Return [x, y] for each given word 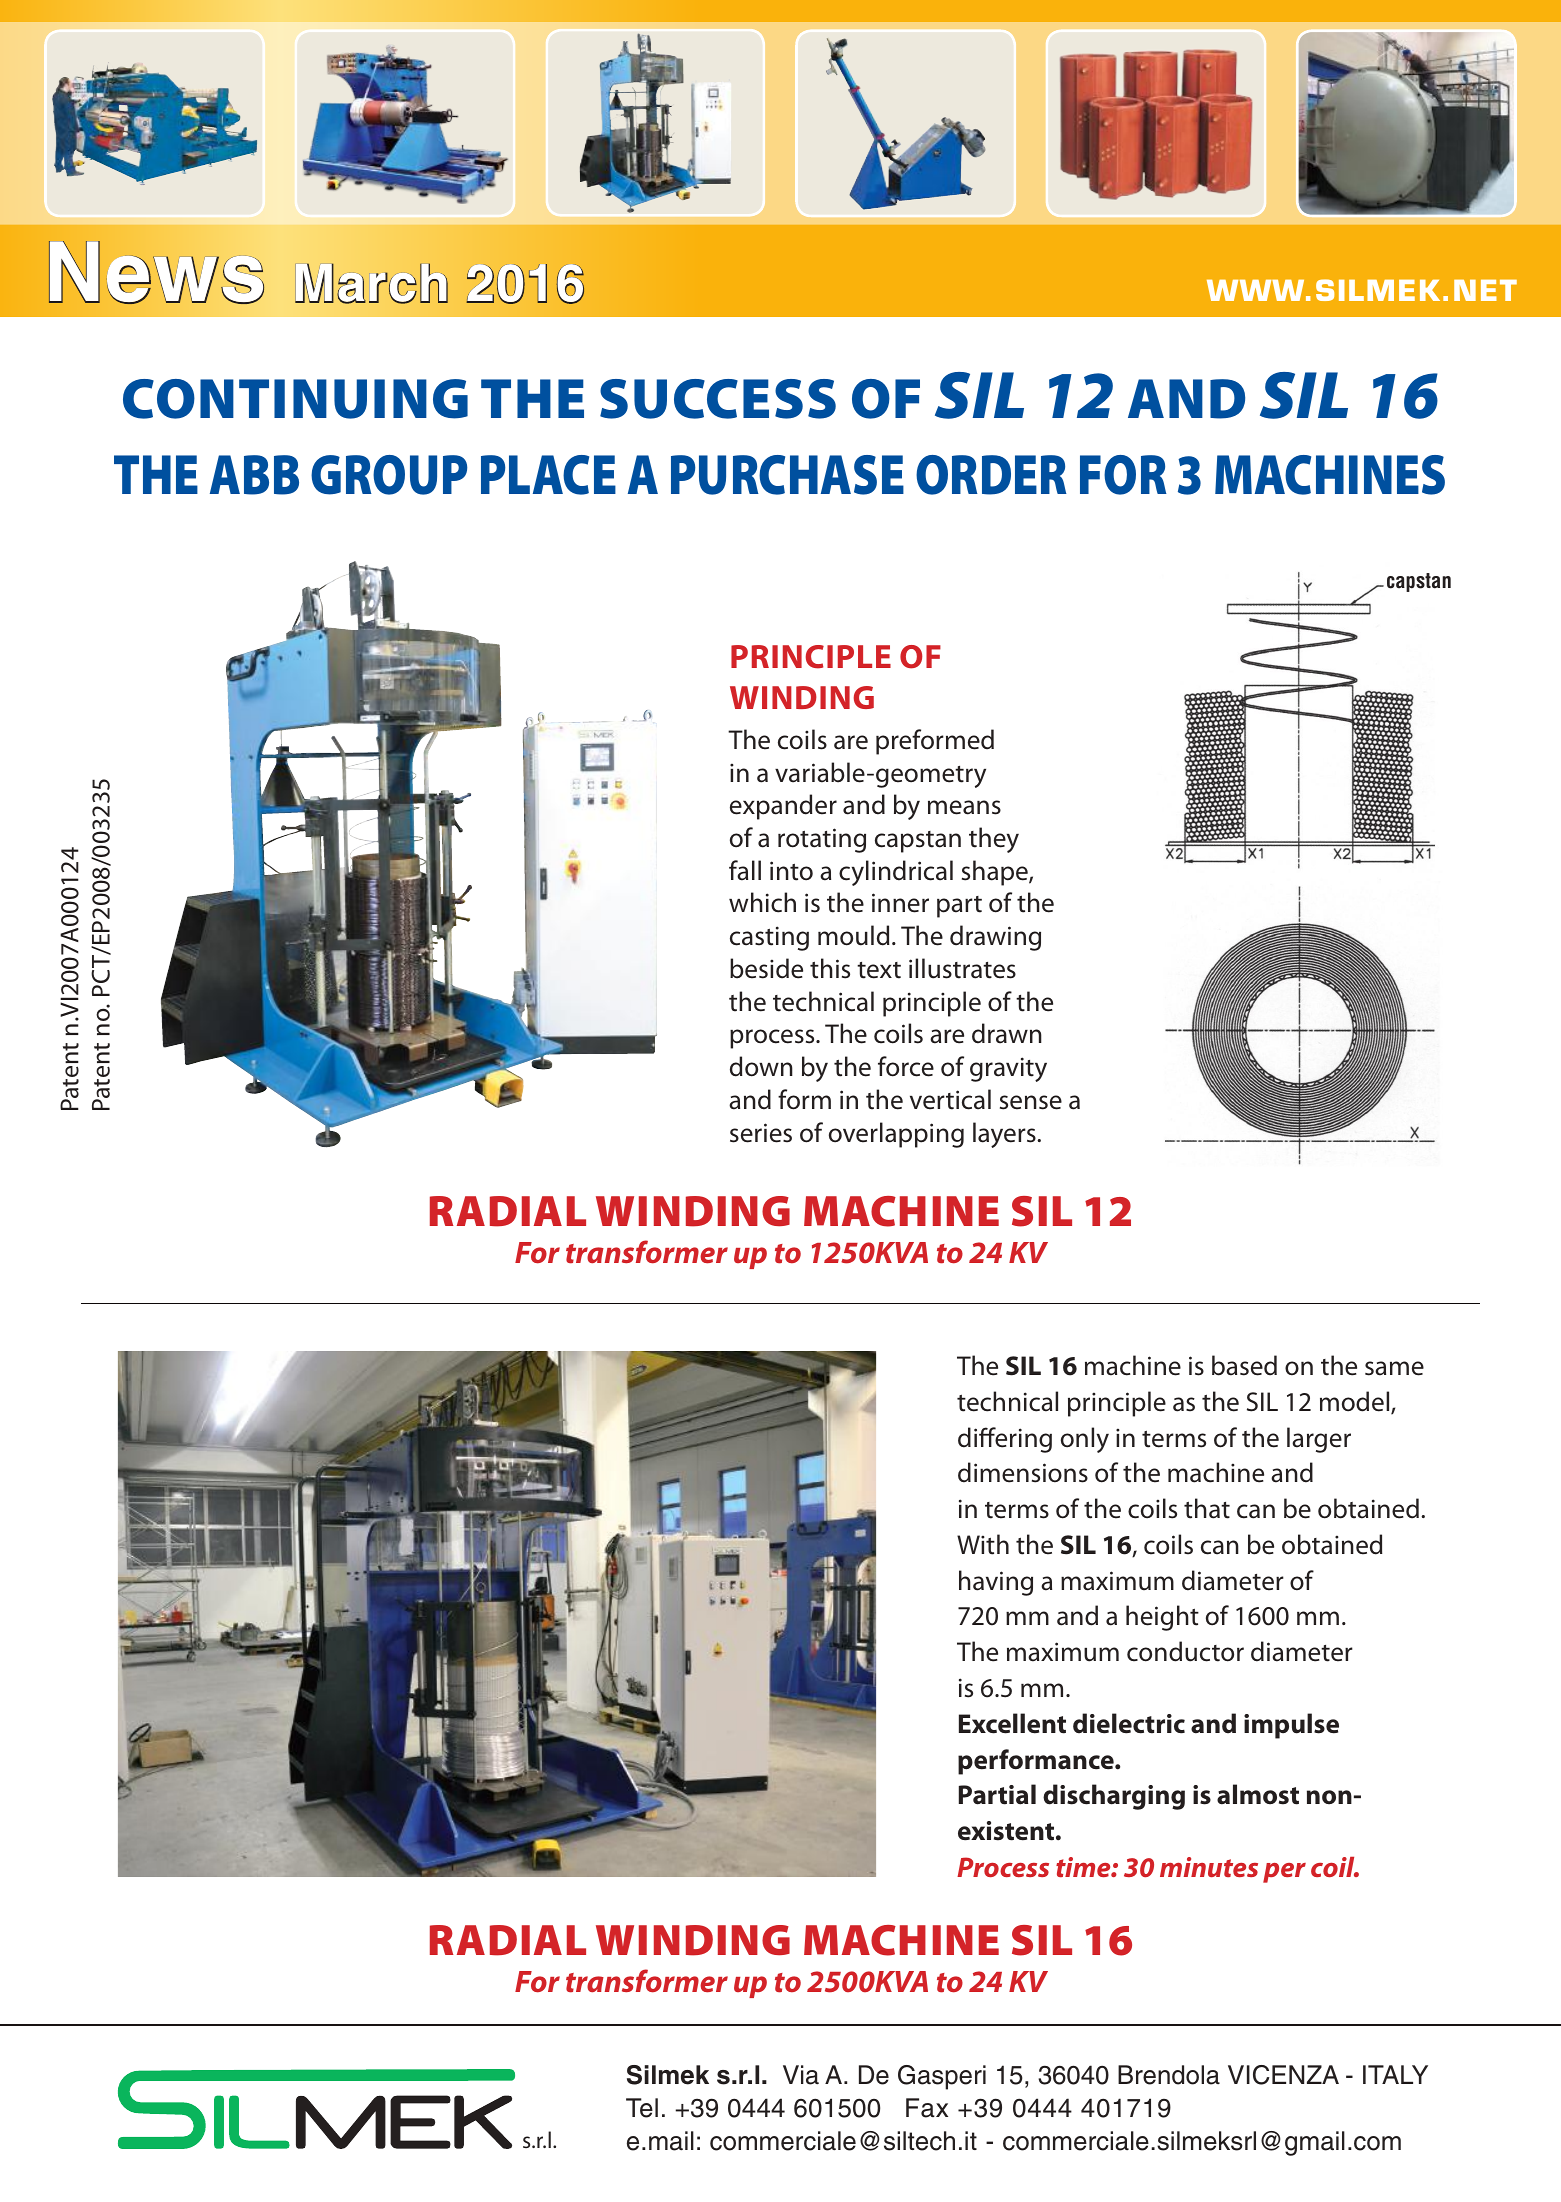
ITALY [1395, 2074]
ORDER [991, 475]
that [1207, 1508]
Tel [642, 2108]
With [983, 1544]
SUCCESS [718, 399]
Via [801, 2075]
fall [745, 870]
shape [996, 873]
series [761, 1133]
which [762, 902]
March [371, 283]
